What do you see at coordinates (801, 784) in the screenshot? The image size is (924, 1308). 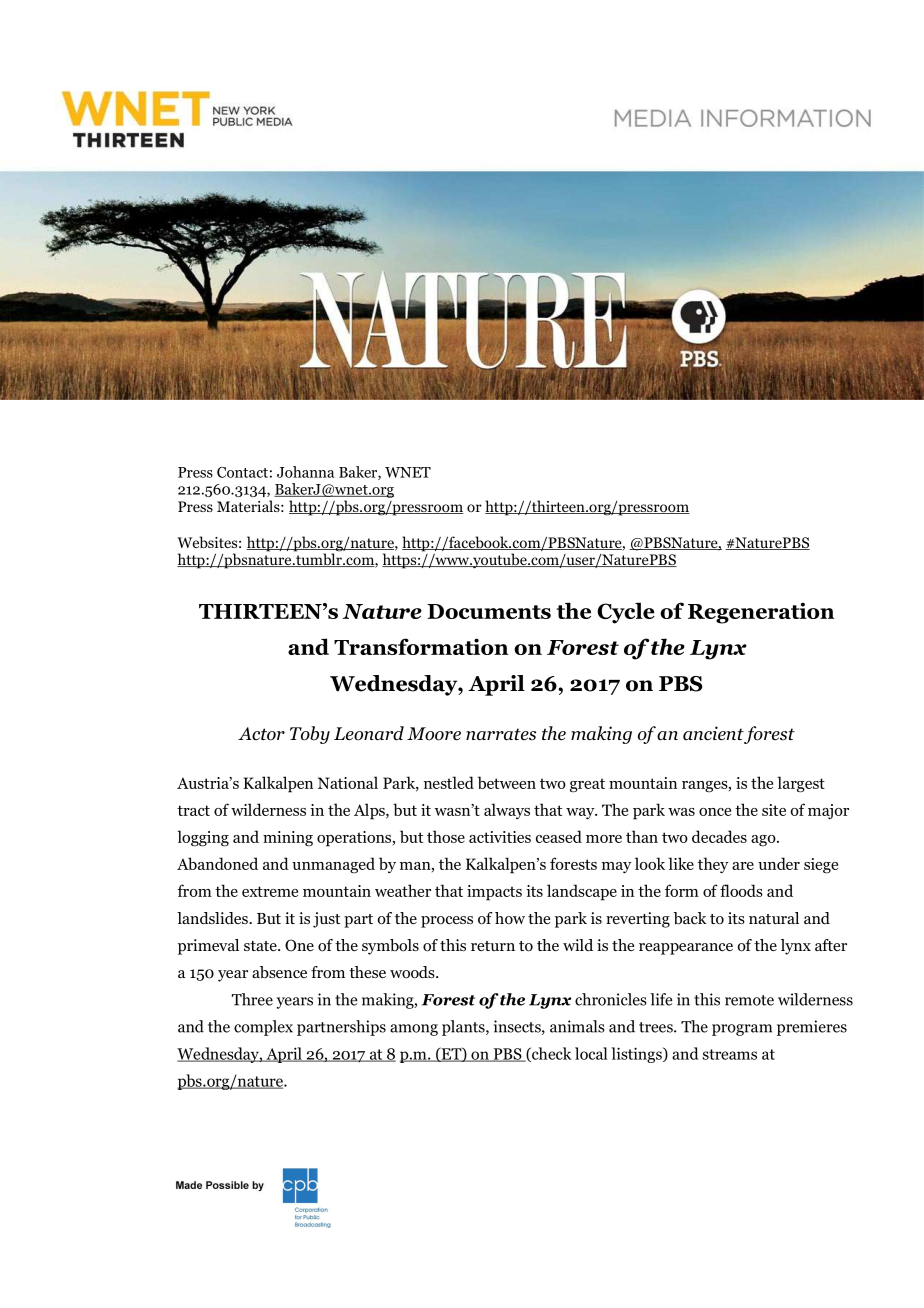 I see `largest` at bounding box center [801, 784].
